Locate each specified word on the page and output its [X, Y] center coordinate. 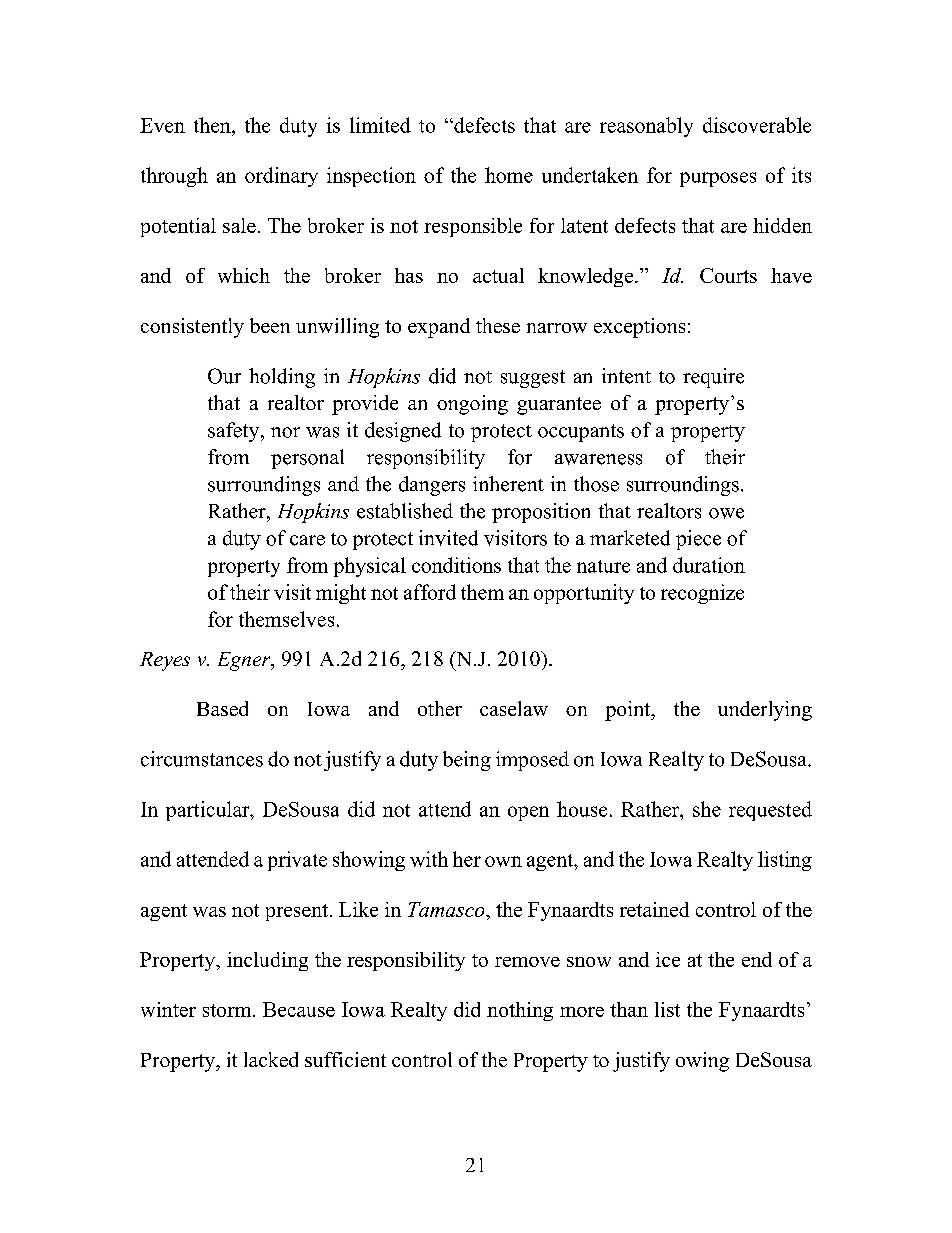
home [509, 175]
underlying [765, 711]
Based [222, 708]
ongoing [472, 405]
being [467, 761]
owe [726, 513]
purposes [718, 179]
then [213, 125]
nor [285, 432]
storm [228, 1010]
